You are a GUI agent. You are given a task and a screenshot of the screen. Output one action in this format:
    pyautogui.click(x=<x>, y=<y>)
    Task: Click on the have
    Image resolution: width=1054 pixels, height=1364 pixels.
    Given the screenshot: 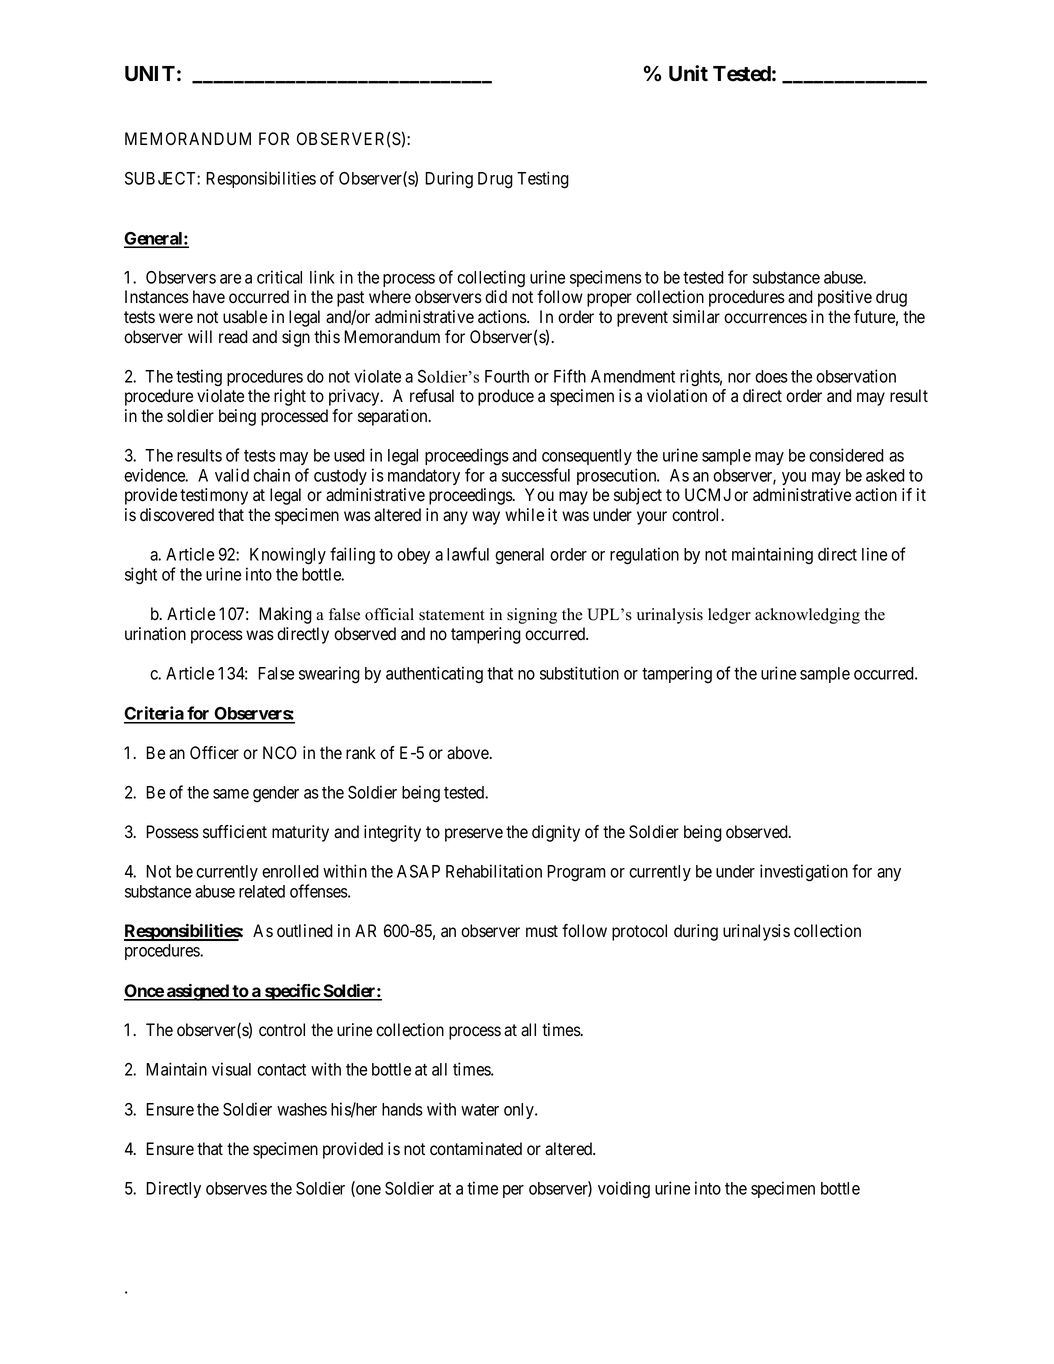 What is the action you would take?
    pyautogui.click(x=209, y=297)
